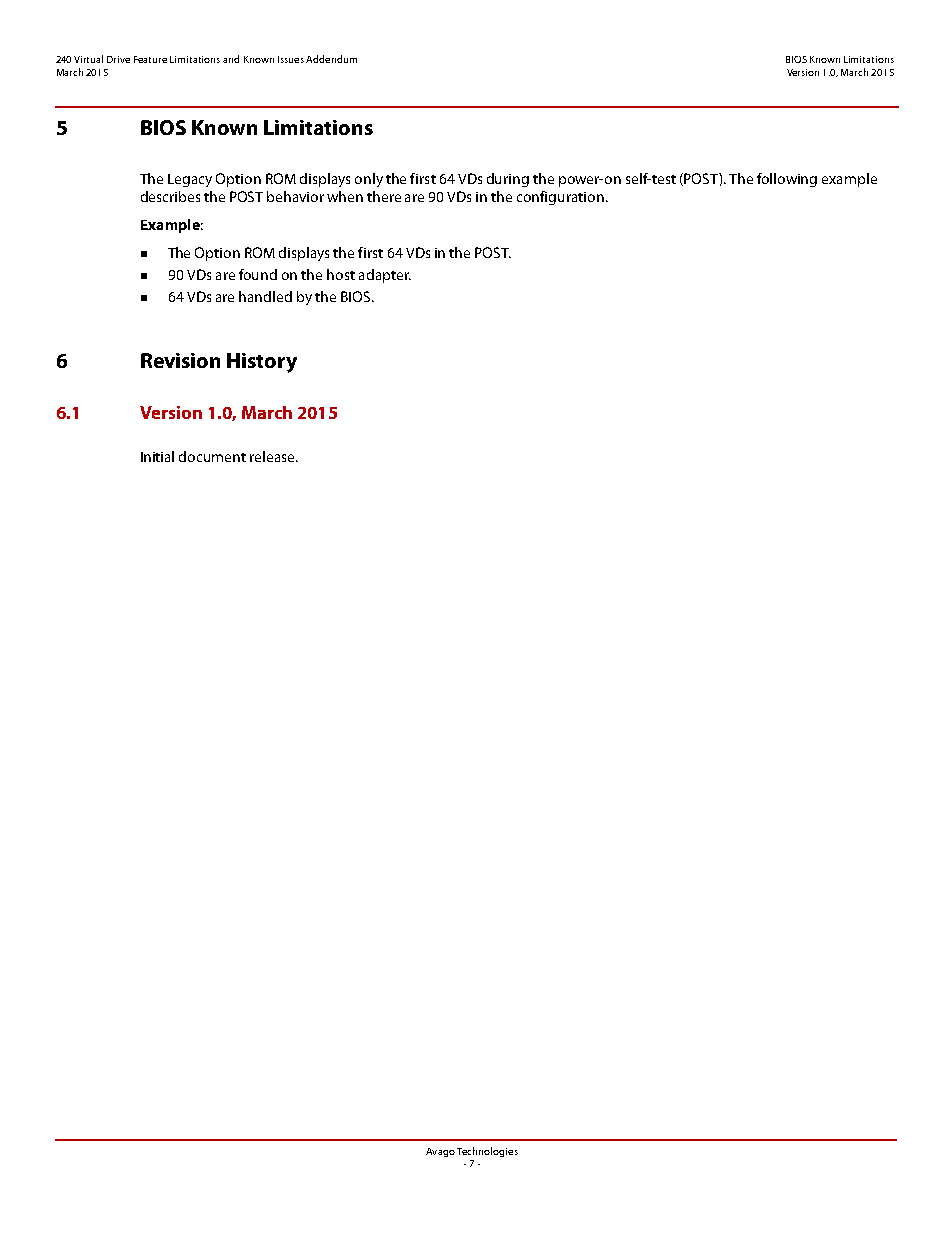 The width and height of the screenshot is (952, 1233). Describe the element at coordinates (385, 276) in the screenshot. I see `adapter` at that location.
